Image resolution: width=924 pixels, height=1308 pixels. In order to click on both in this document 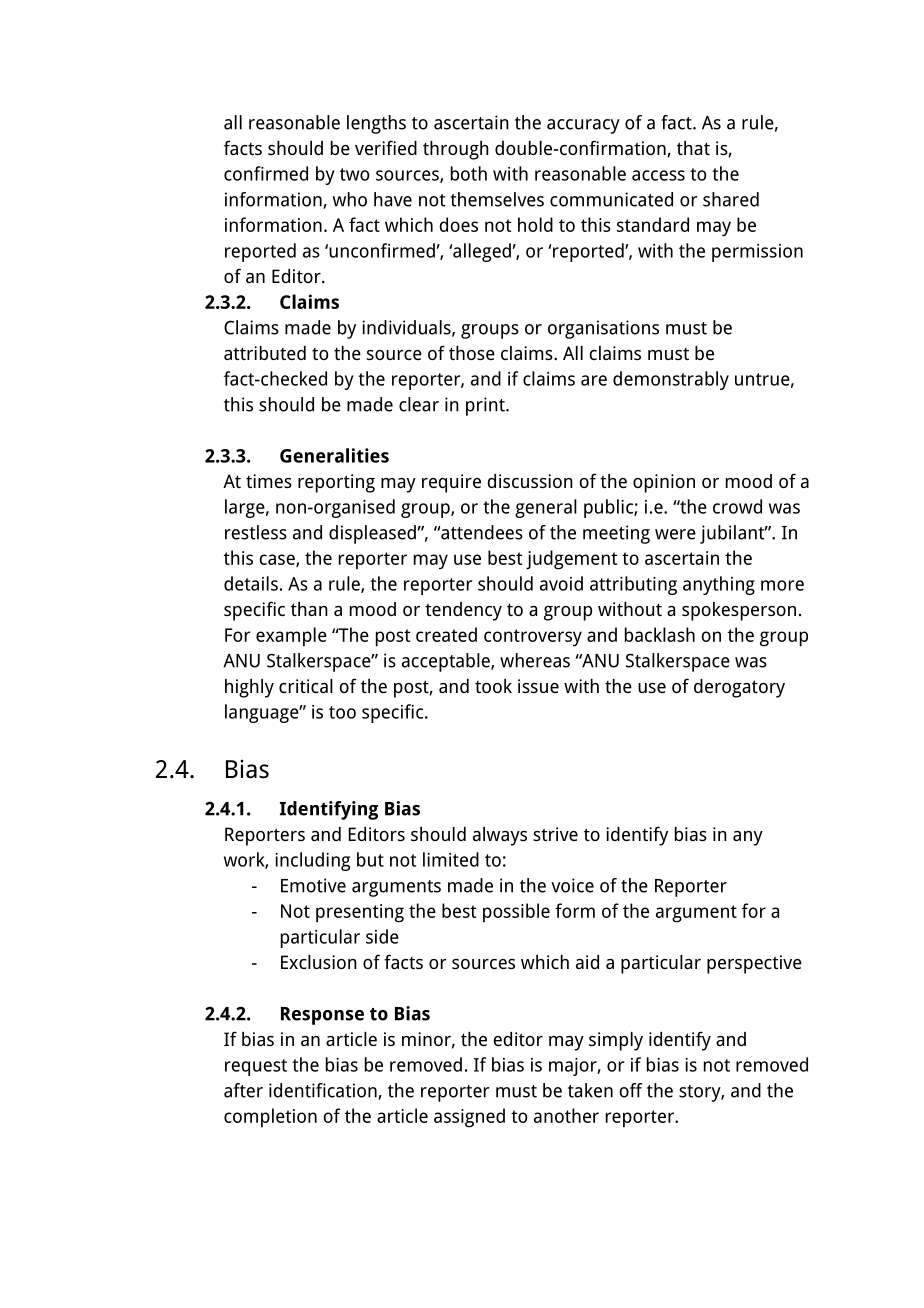, I will do `click(469, 173)`.
